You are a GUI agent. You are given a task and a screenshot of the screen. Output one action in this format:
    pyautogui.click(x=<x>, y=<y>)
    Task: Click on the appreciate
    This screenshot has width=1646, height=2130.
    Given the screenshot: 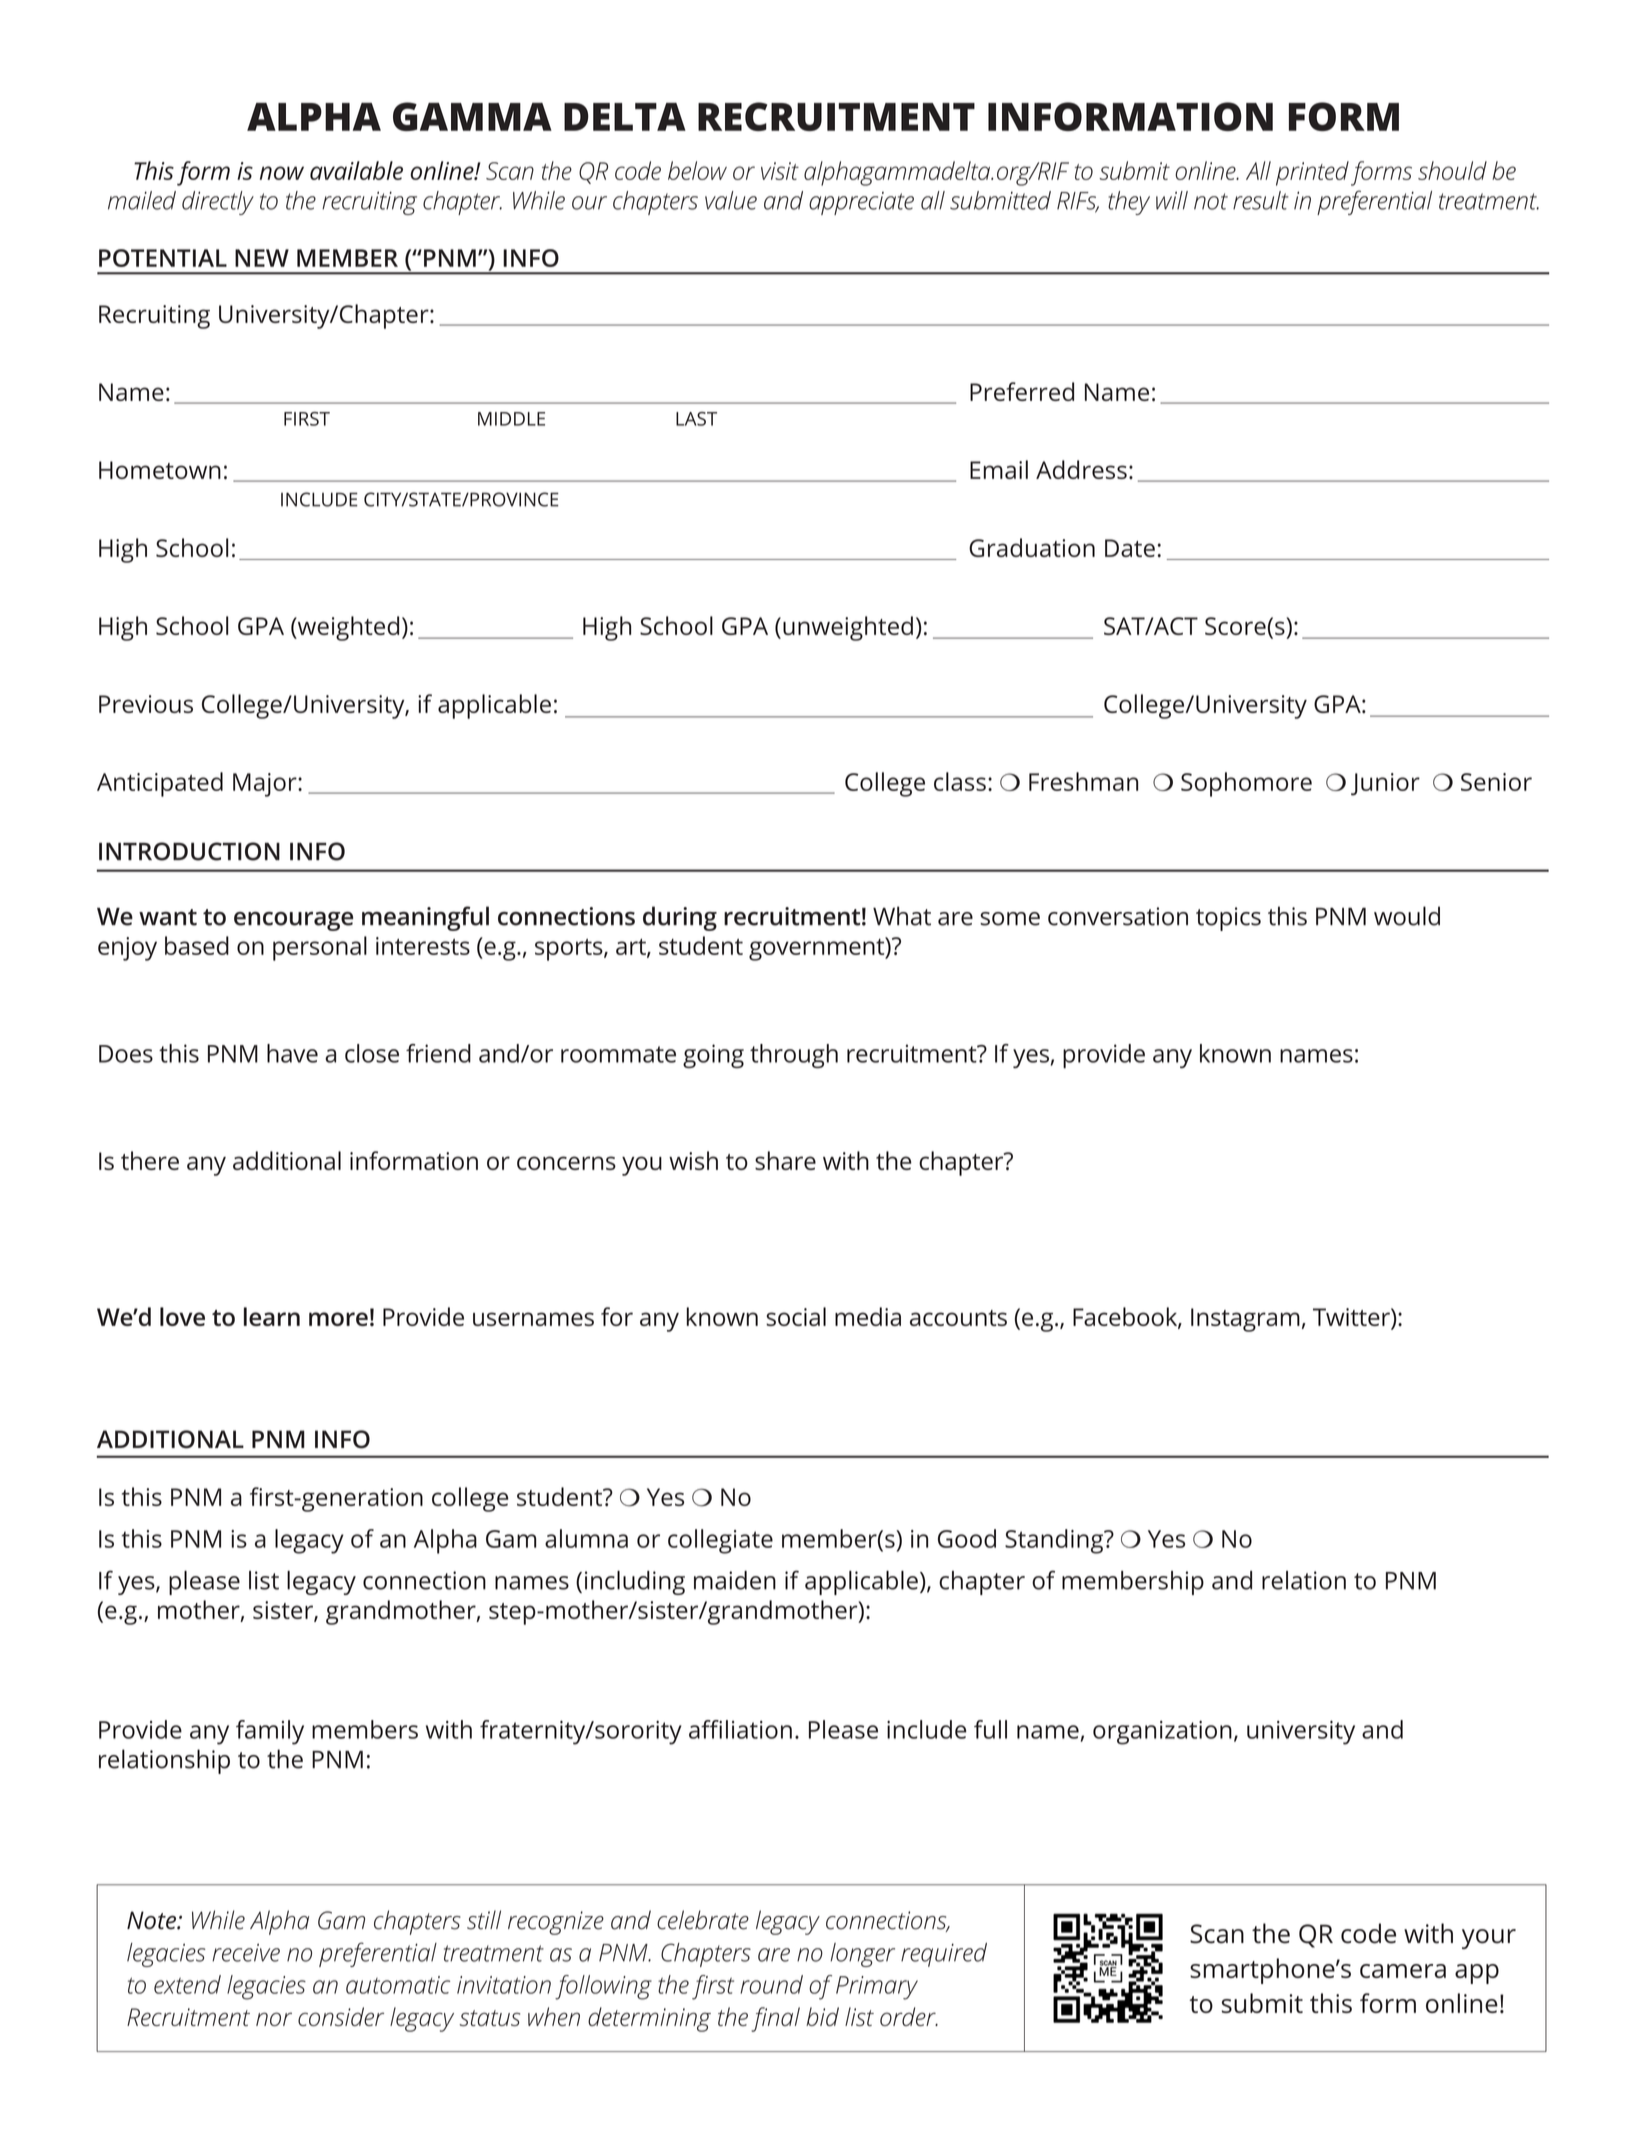 What is the action you would take?
    pyautogui.click(x=861, y=203)
